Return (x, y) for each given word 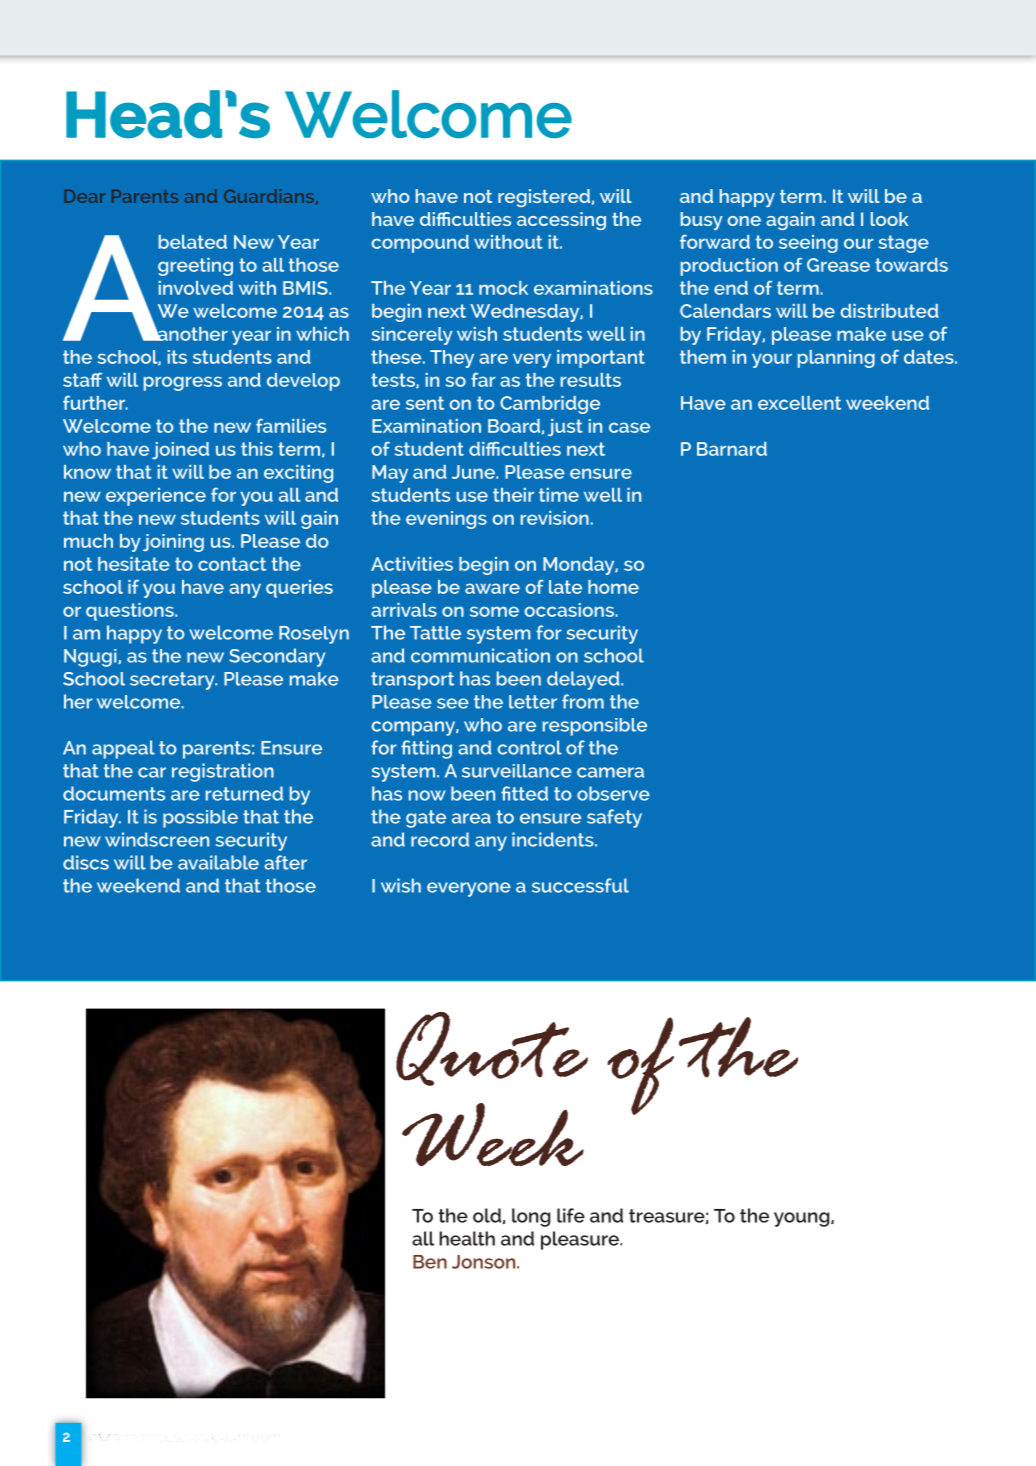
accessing (561, 221)
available (218, 862)
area (471, 818)
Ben (430, 1262)
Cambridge (550, 405)
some (494, 611)
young (803, 1219)
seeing (808, 244)
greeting (195, 267)
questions (131, 612)
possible (200, 819)
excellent (799, 403)
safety (614, 818)
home (613, 587)
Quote (492, 1049)
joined (180, 451)
